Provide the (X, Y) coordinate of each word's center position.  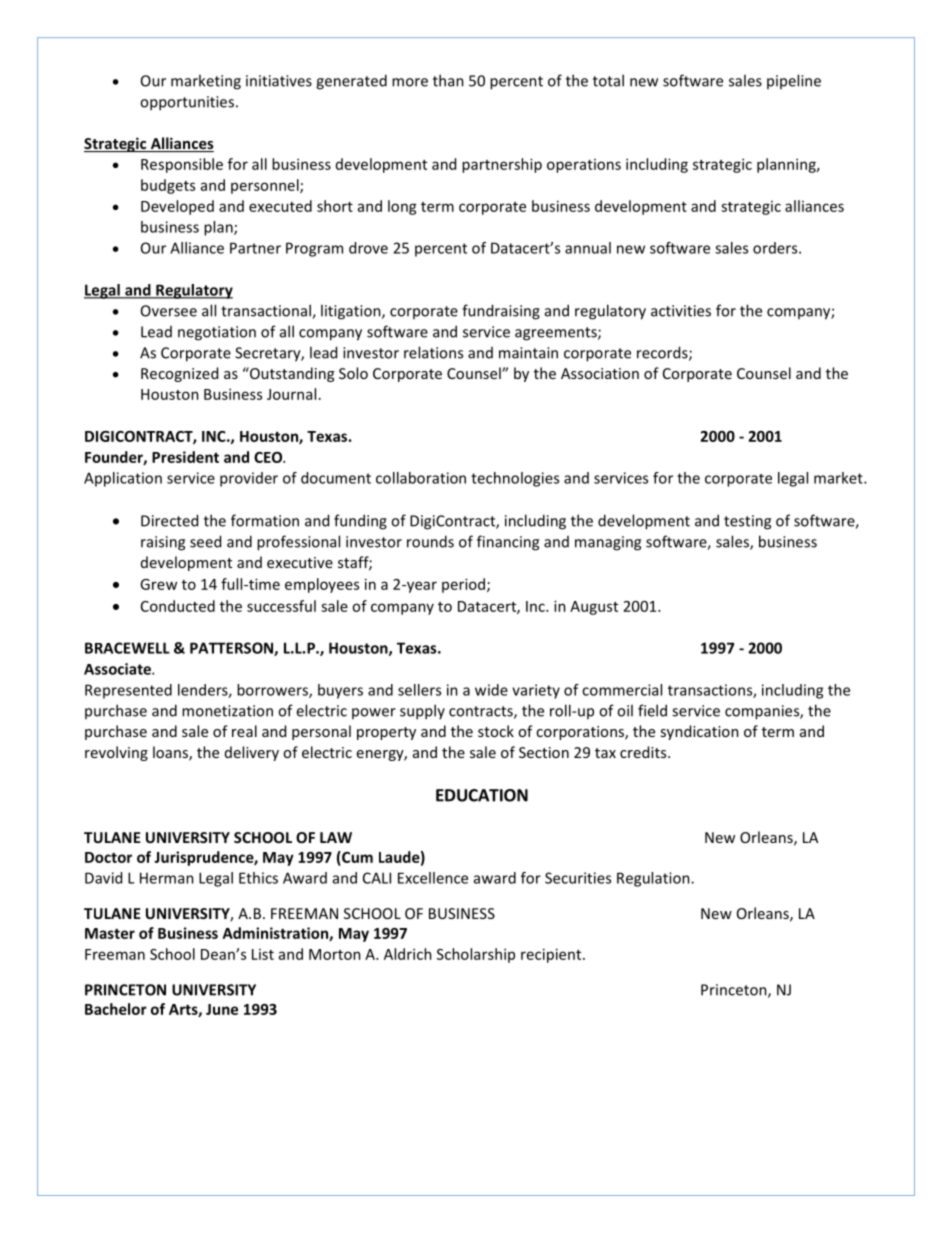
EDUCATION (482, 795)
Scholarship (476, 955)
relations (433, 352)
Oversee (169, 311)
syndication (699, 732)
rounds (430, 541)
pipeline (794, 81)
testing (747, 522)
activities (681, 311)
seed (205, 541)
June (222, 1009)
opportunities (187, 103)
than (448, 80)
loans (171, 753)
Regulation (654, 879)
